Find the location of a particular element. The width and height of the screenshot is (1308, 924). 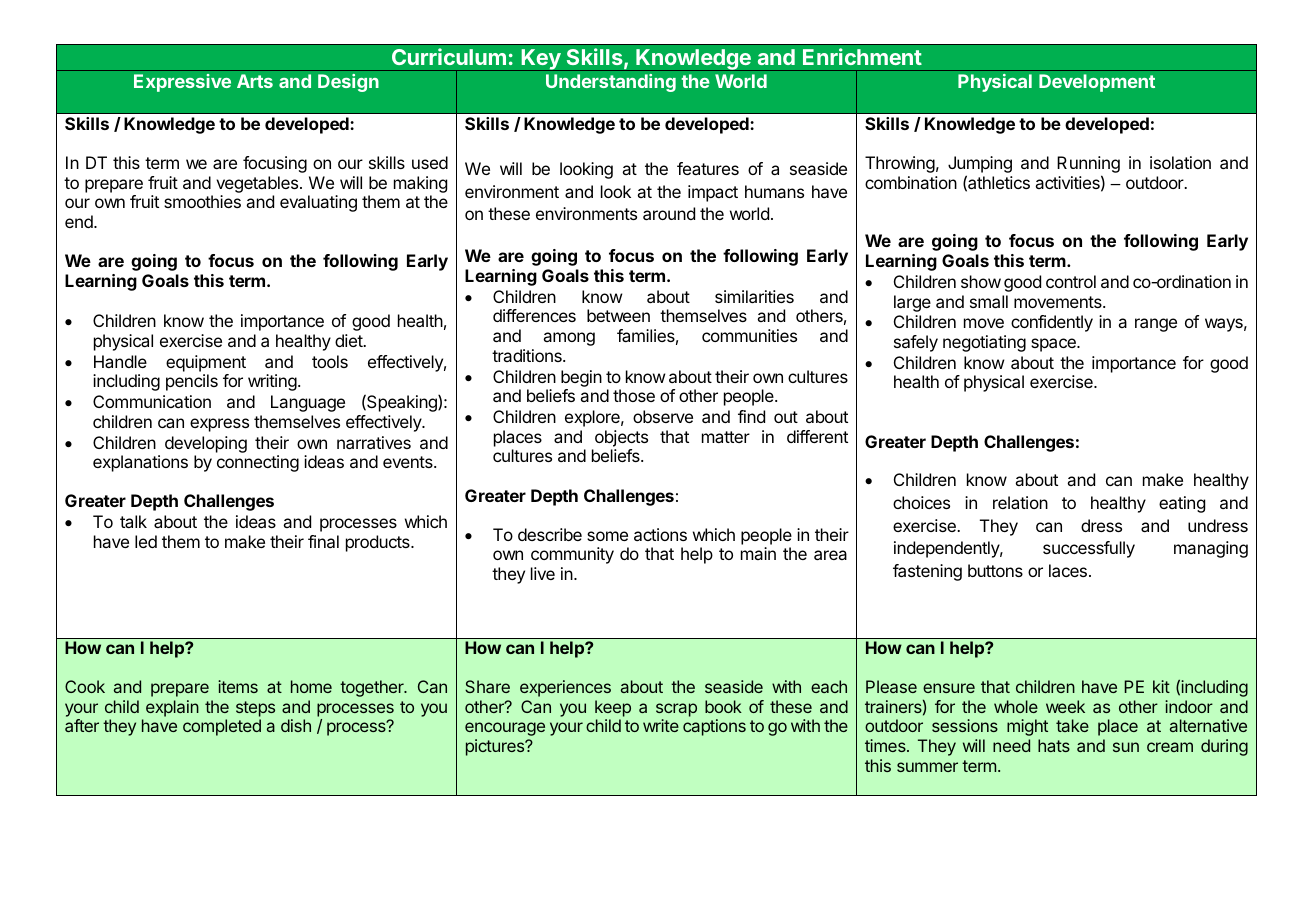

talk is located at coordinates (133, 521).
